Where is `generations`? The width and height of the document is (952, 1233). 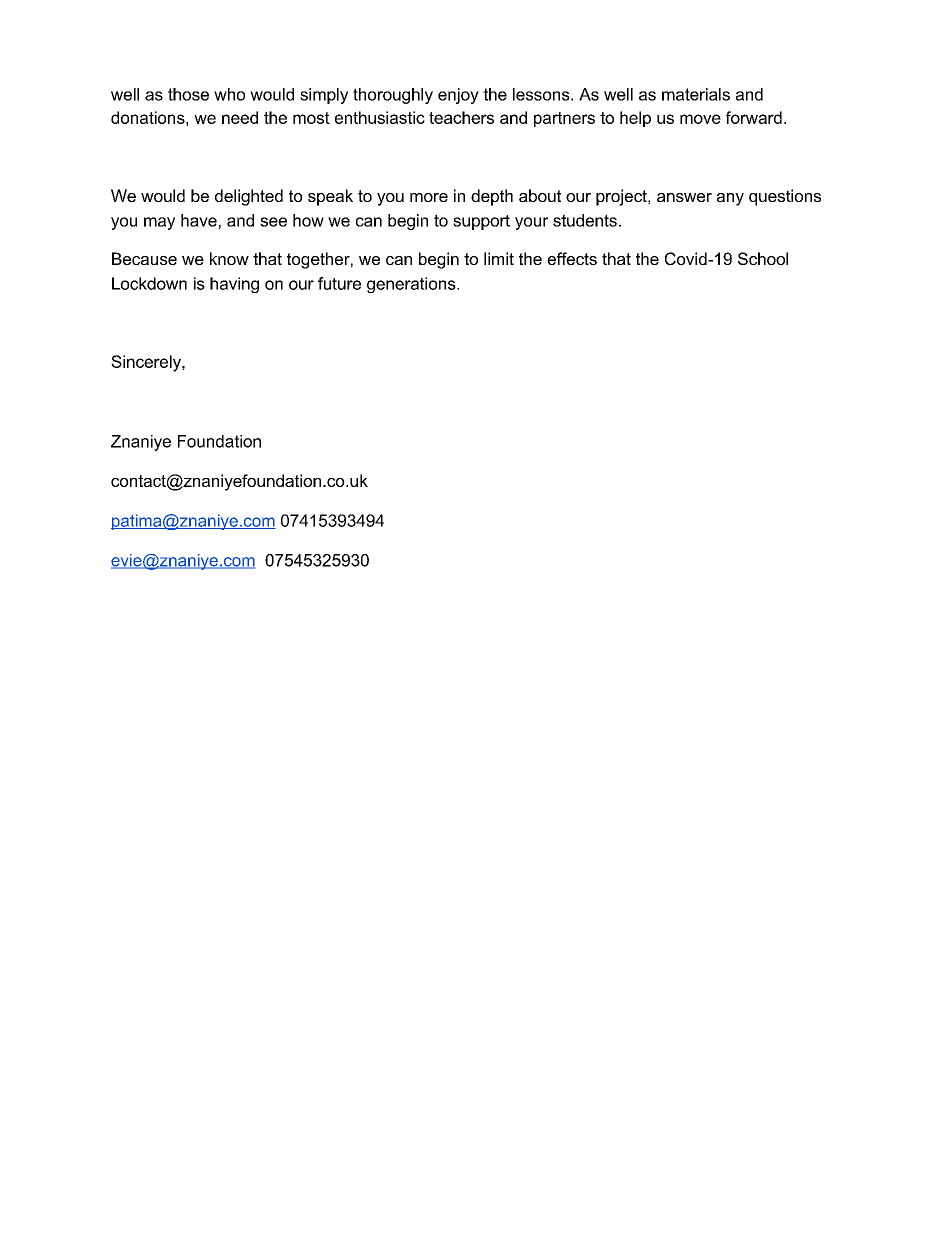 generations is located at coordinates (412, 285).
